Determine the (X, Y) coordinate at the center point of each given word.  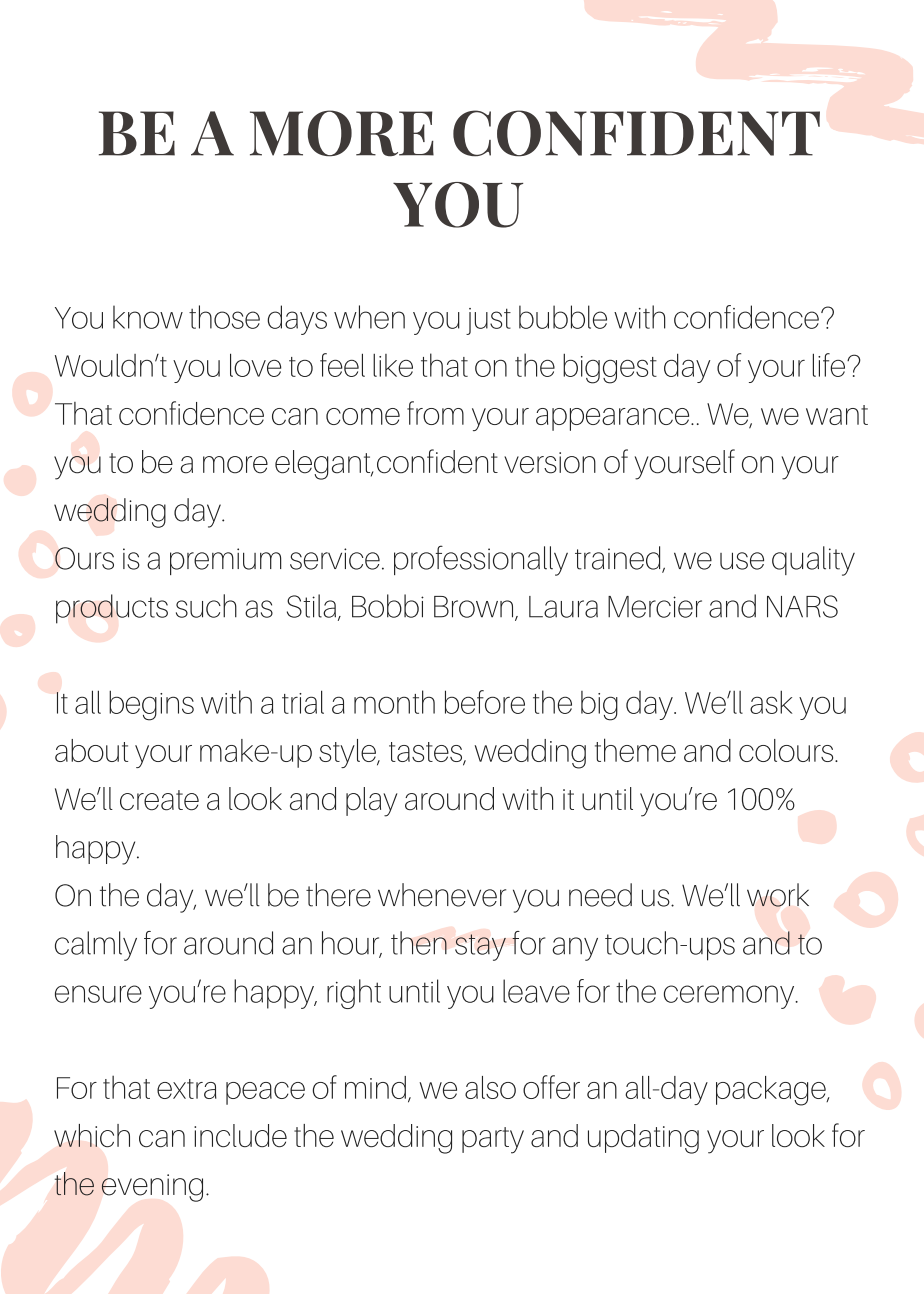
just (488, 321)
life (830, 365)
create (159, 800)
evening (152, 1188)
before (485, 702)
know (148, 317)
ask (771, 702)
